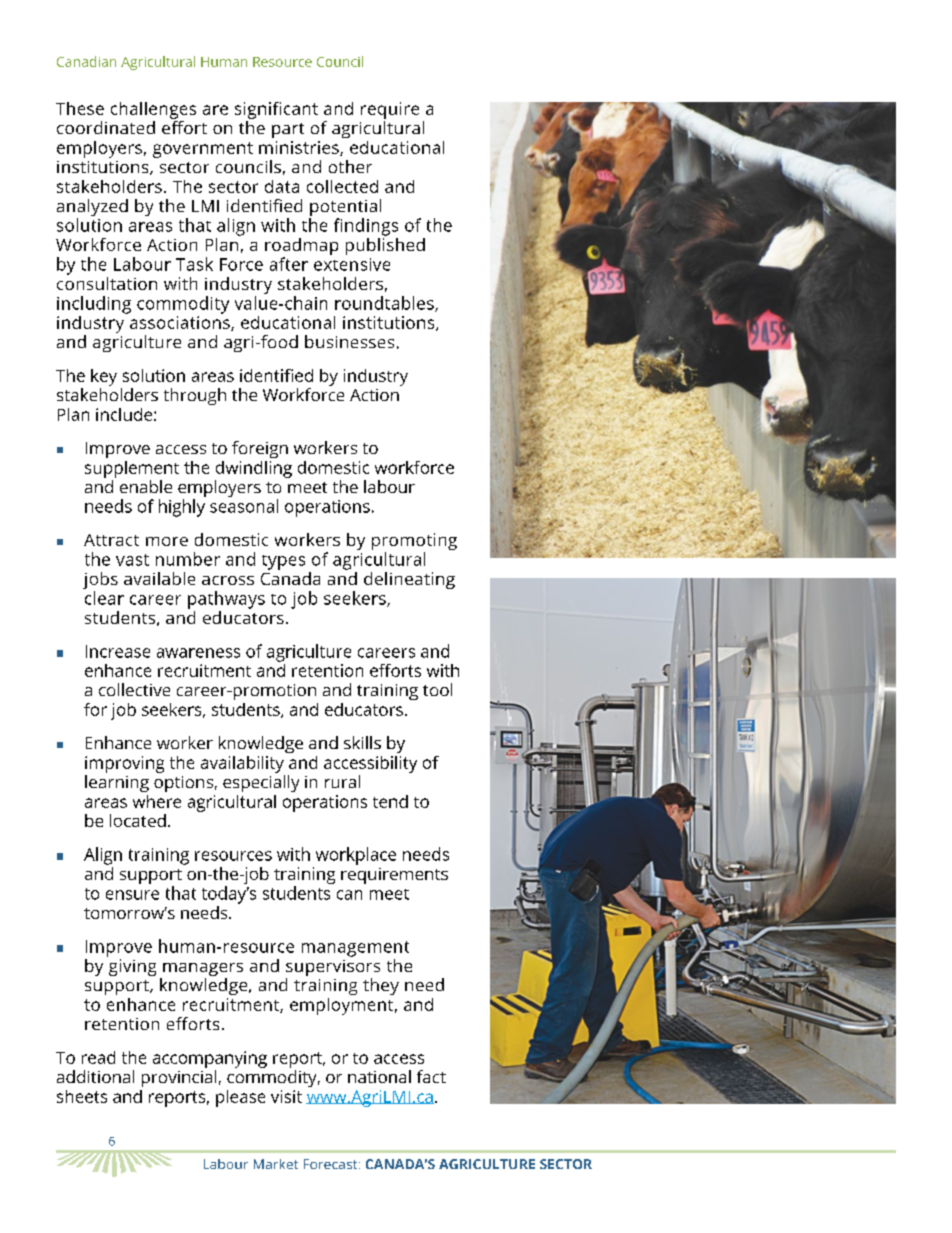 The image size is (952, 1233). Describe the element at coordinates (95, 1076) in the screenshot. I see `additional` at that location.
